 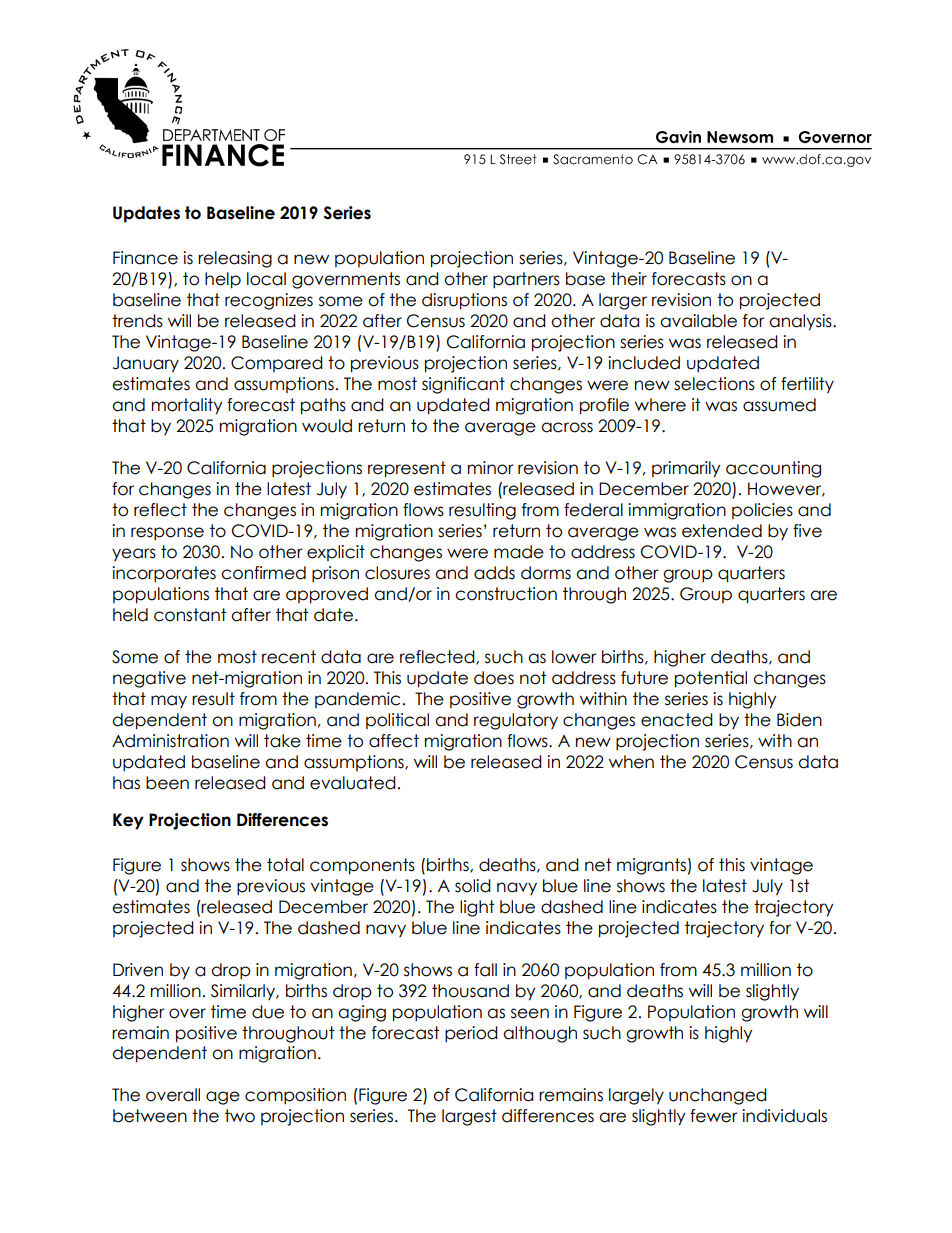 I want to click on available, so click(x=698, y=321).
